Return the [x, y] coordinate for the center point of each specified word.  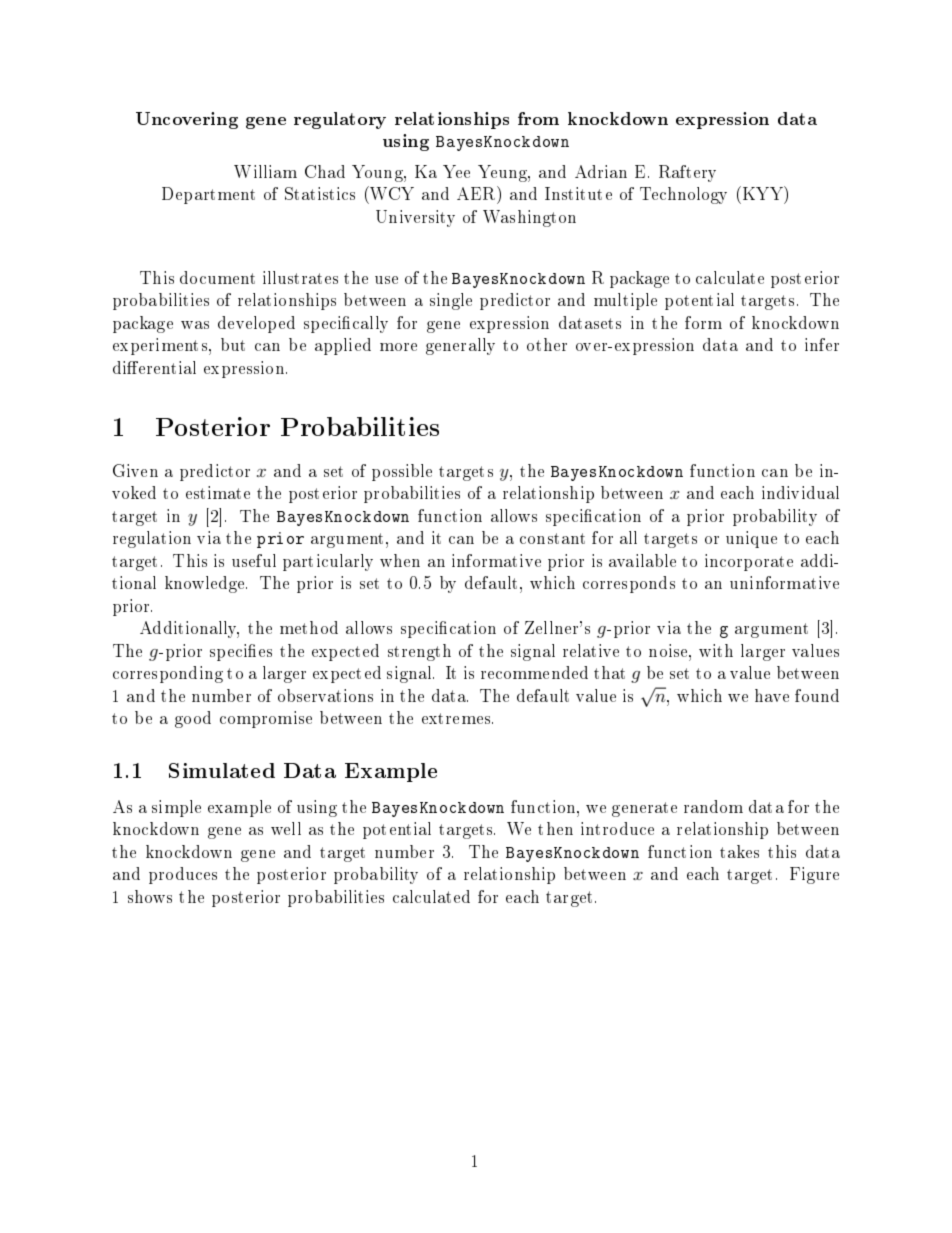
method [309, 627]
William [265, 171]
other [547, 344]
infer [822, 344]
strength [419, 652]
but [233, 344]
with [716, 650]
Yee [456, 171]
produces [183, 875]
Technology [683, 195]
